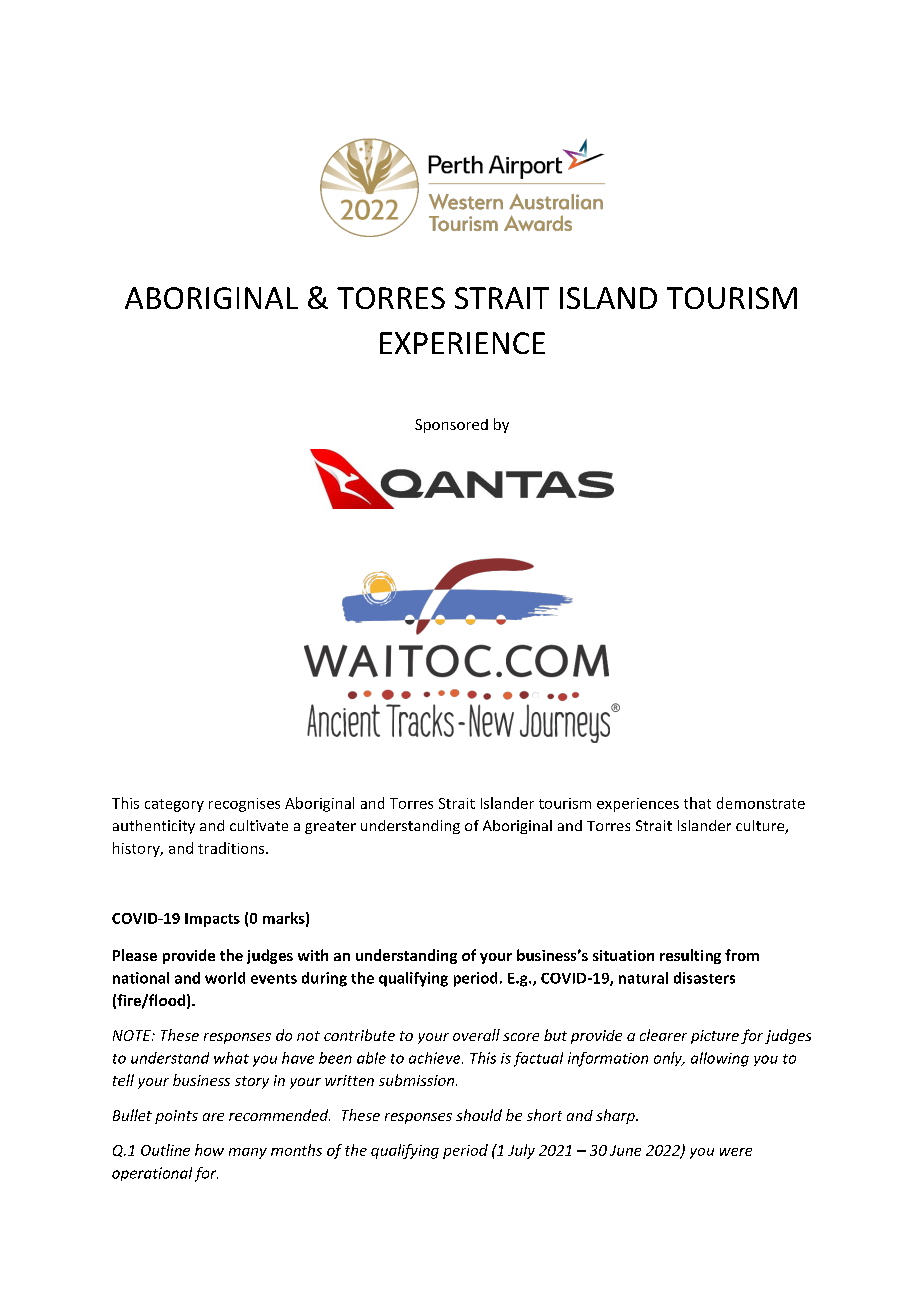 This screenshot has height=1308, width=924. Describe the element at coordinates (259, 825) in the screenshot. I see `cultivate` at that location.
